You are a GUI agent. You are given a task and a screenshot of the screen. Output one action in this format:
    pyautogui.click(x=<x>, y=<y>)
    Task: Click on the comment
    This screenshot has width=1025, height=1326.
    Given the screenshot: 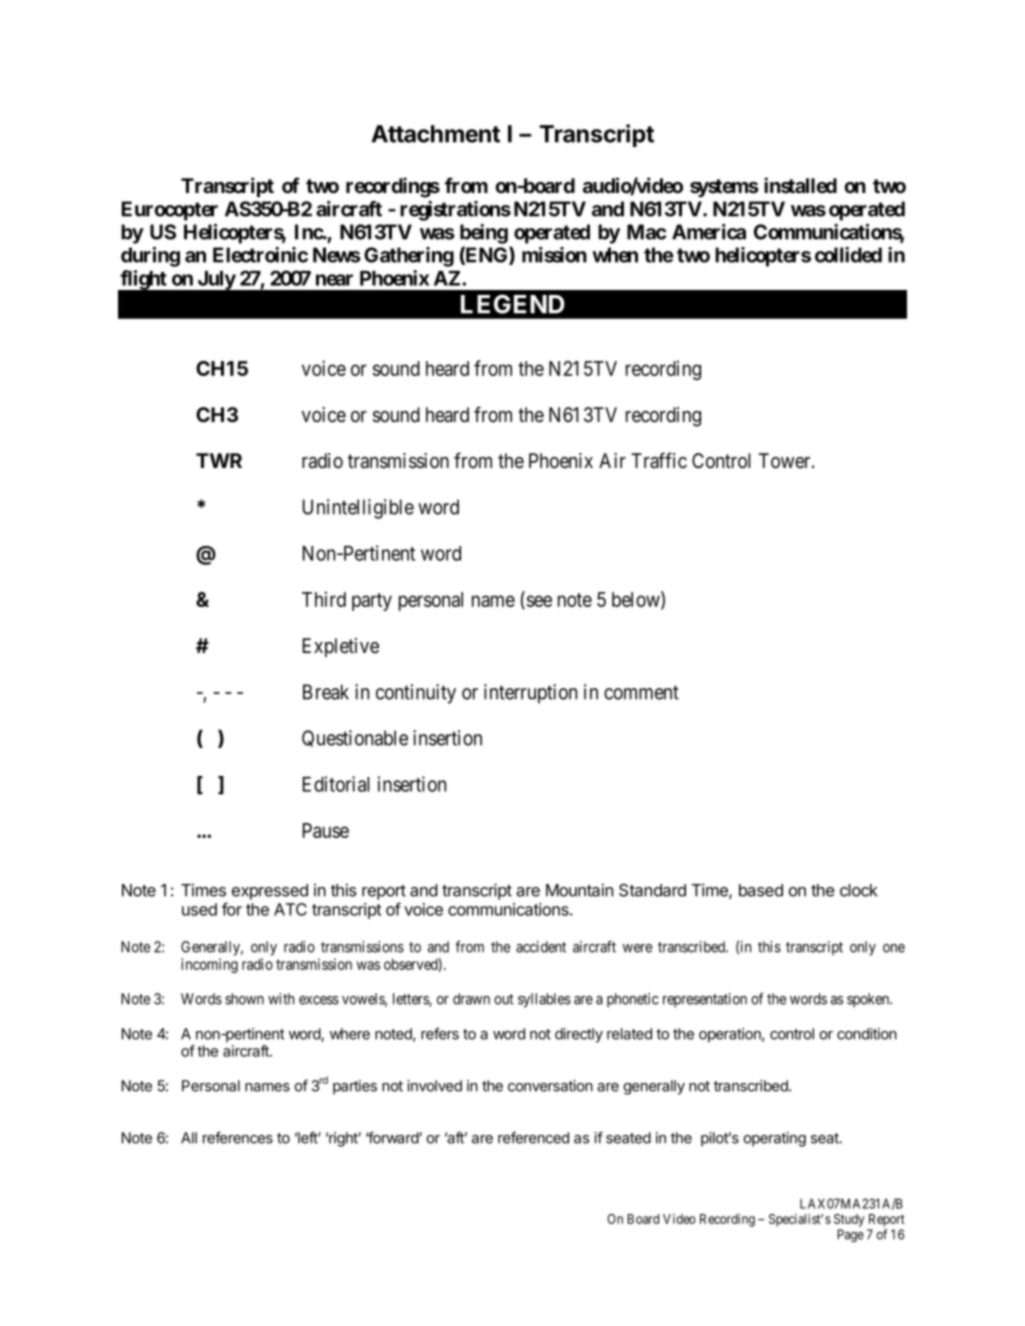 What is the action you would take?
    pyautogui.click(x=641, y=692)
